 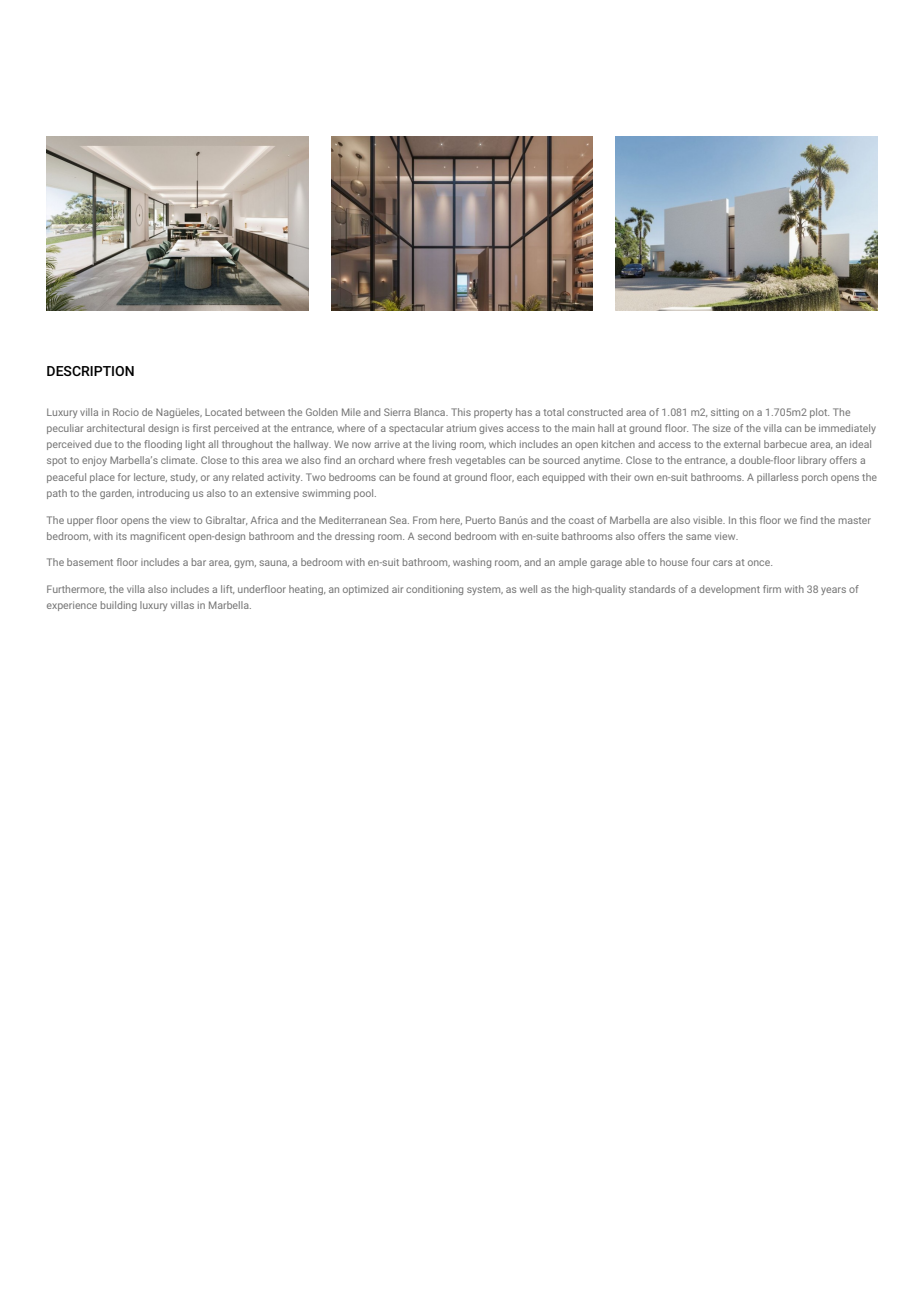 I want to click on upper, so click(x=80, y=522).
